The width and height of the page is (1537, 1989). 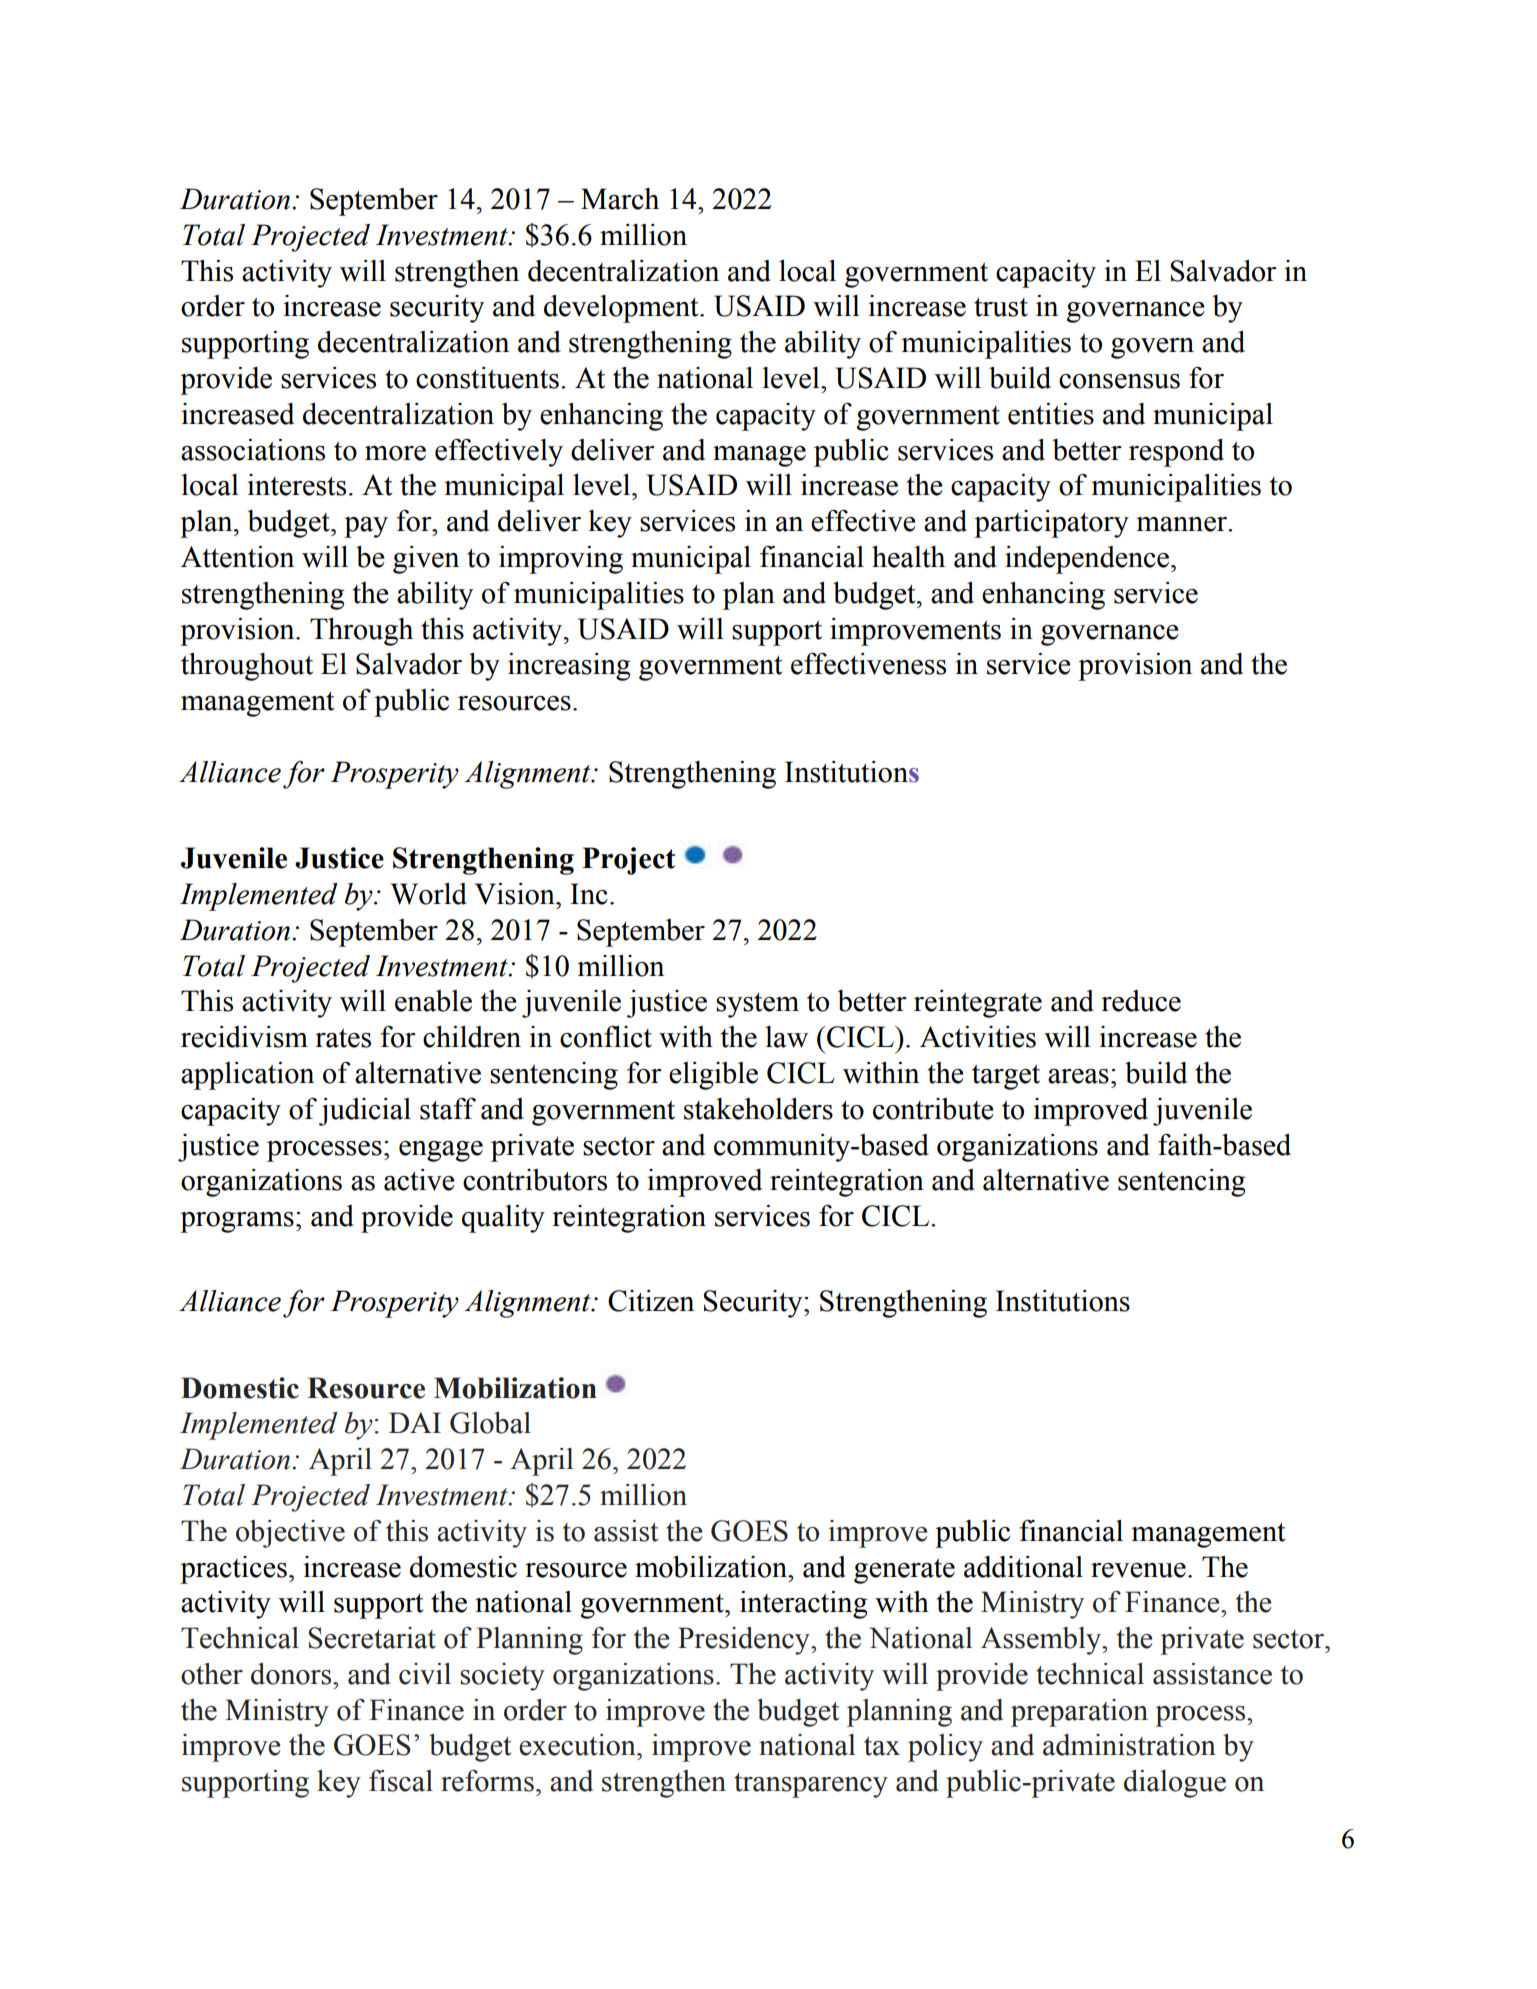 What do you see at coordinates (1001, 307) in the page?
I see `trust` at bounding box center [1001, 307].
